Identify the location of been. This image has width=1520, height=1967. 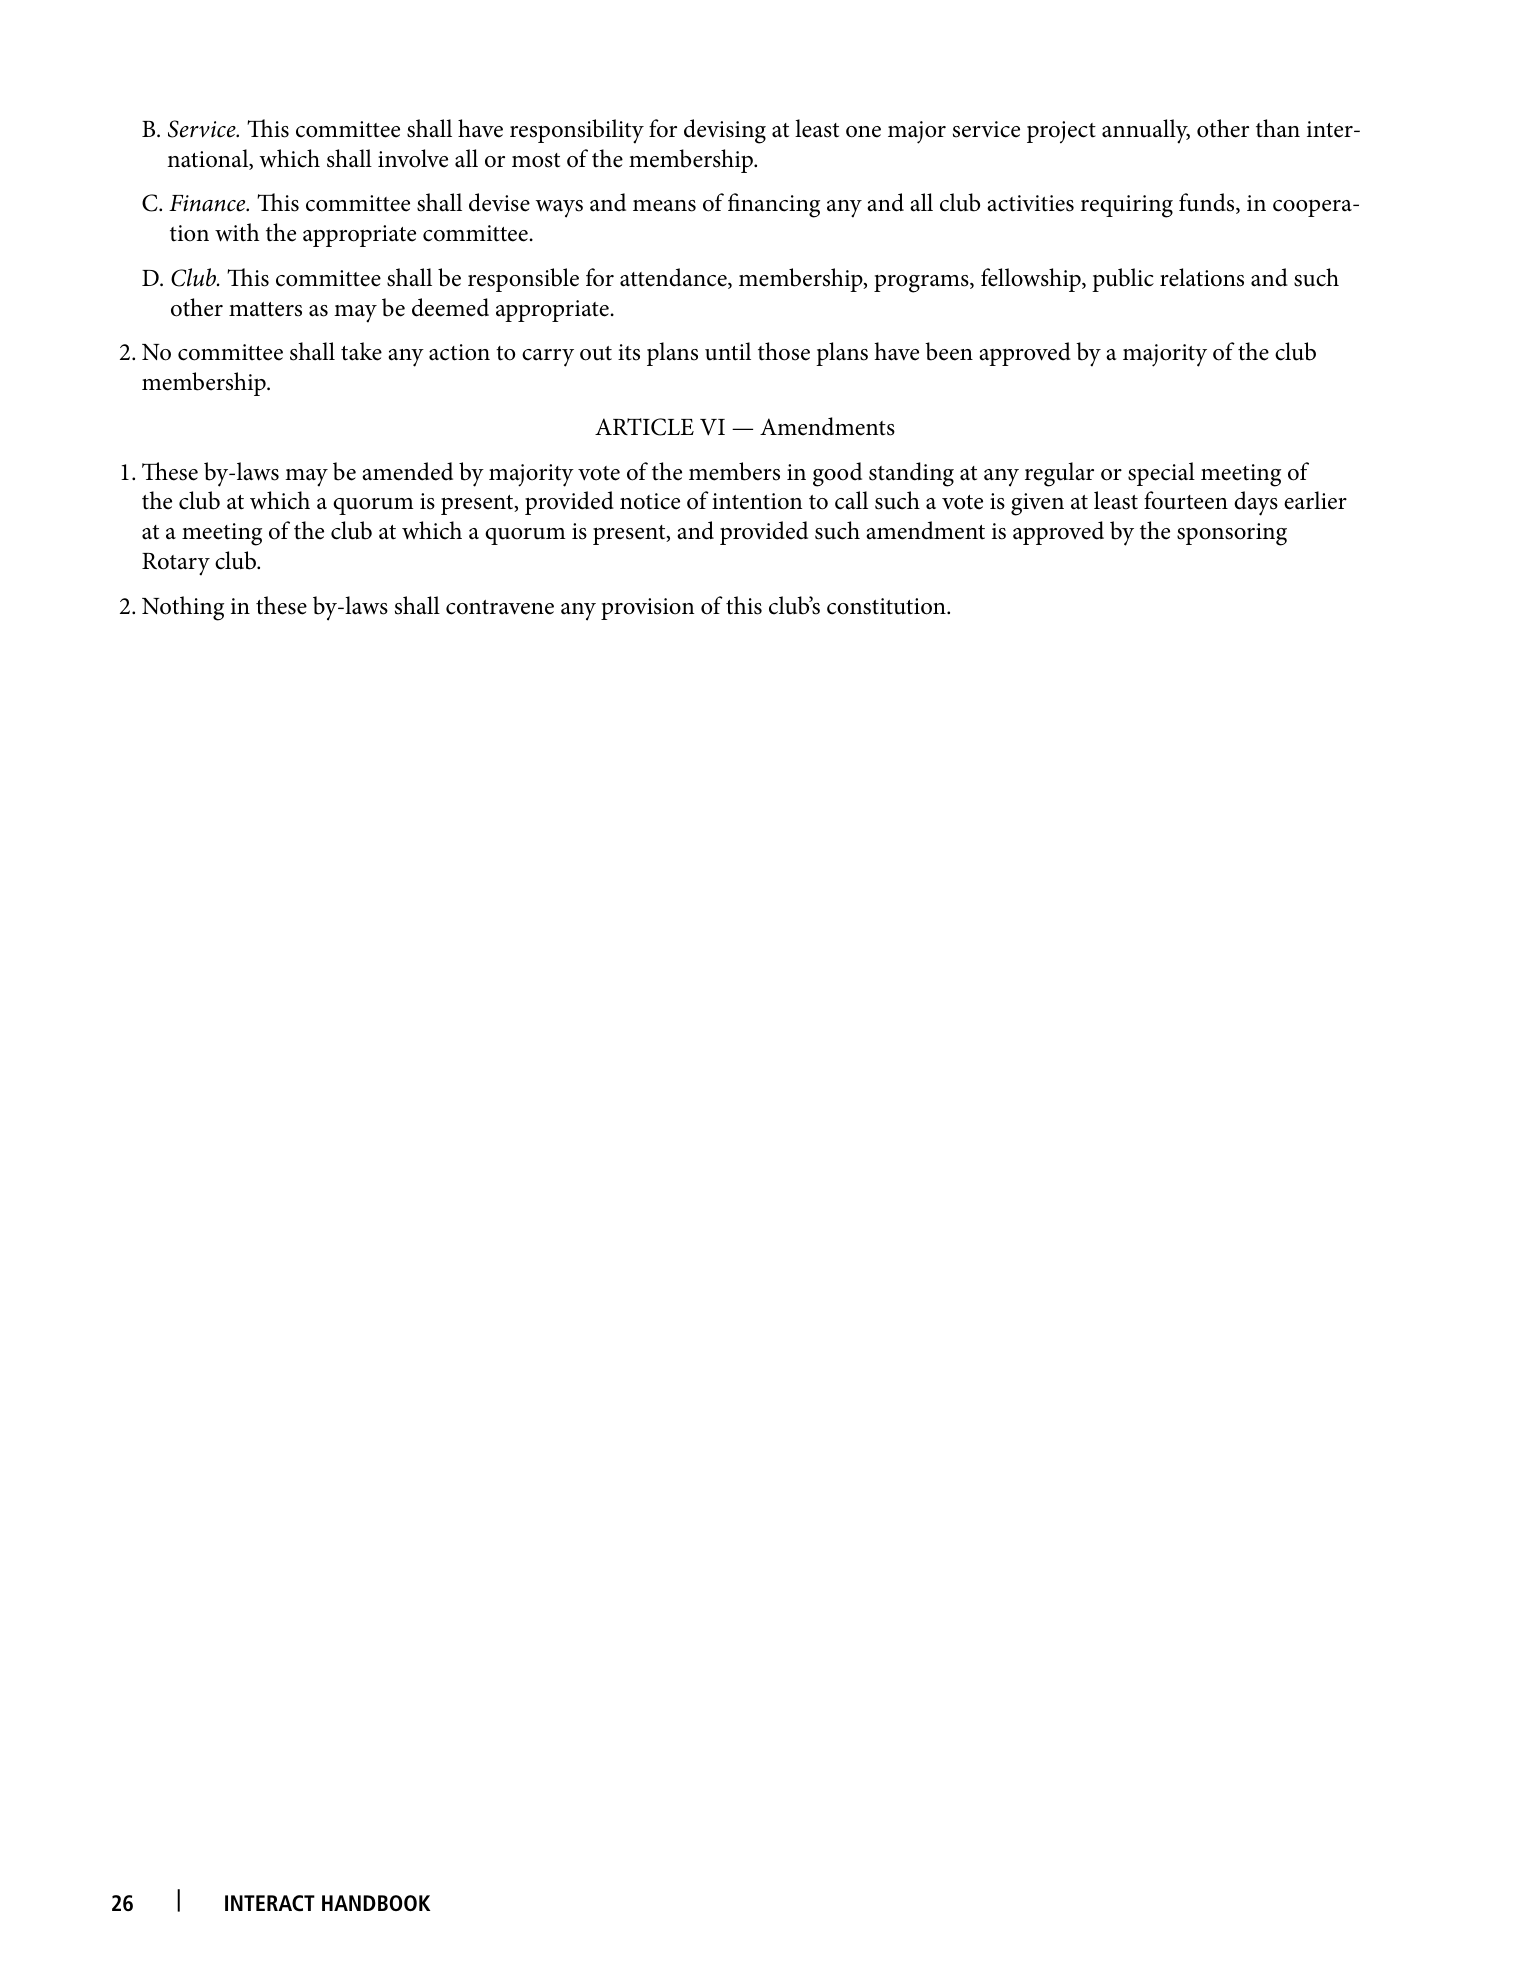
(949, 351).
